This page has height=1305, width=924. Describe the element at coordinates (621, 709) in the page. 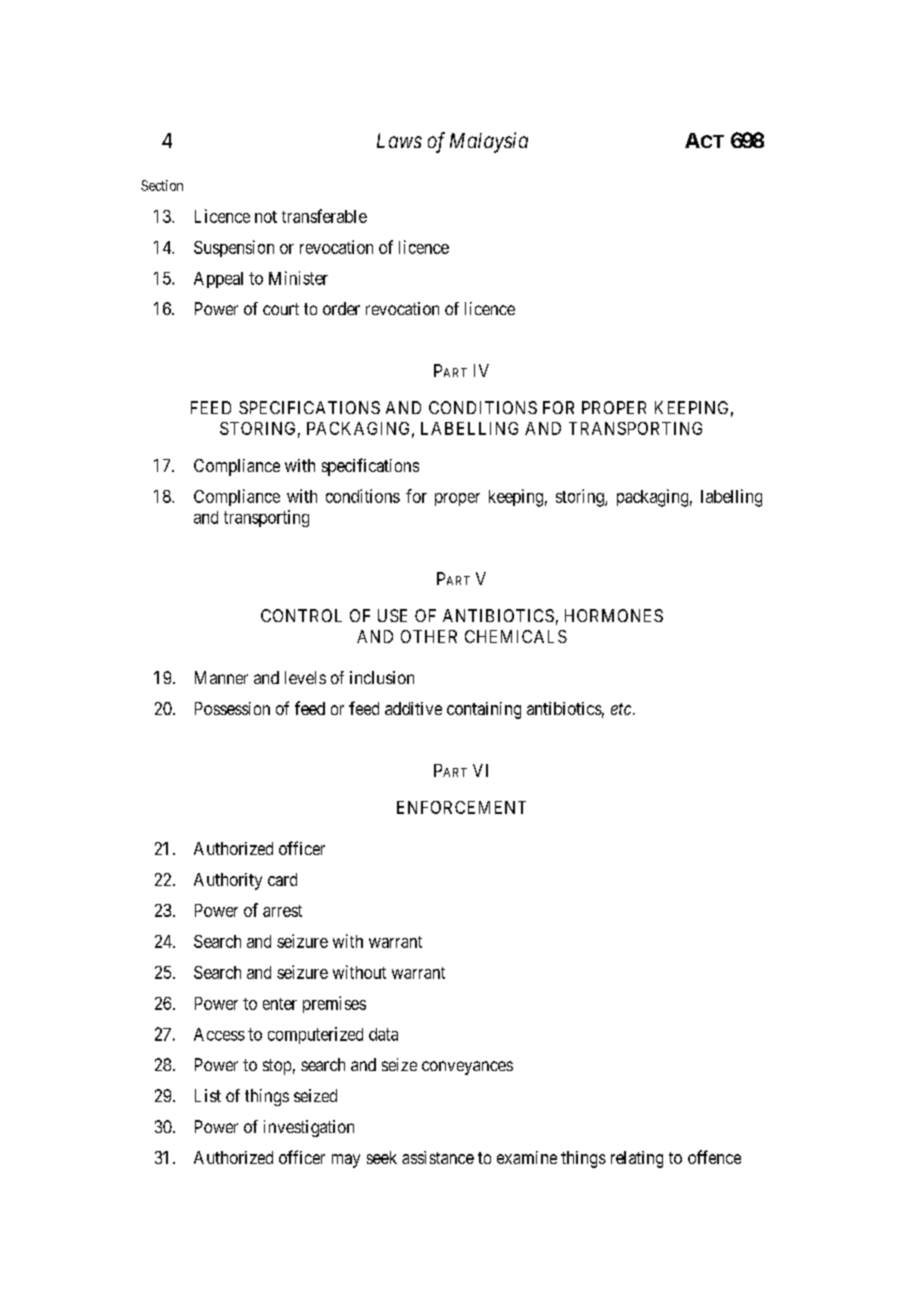

I see `etc` at that location.
